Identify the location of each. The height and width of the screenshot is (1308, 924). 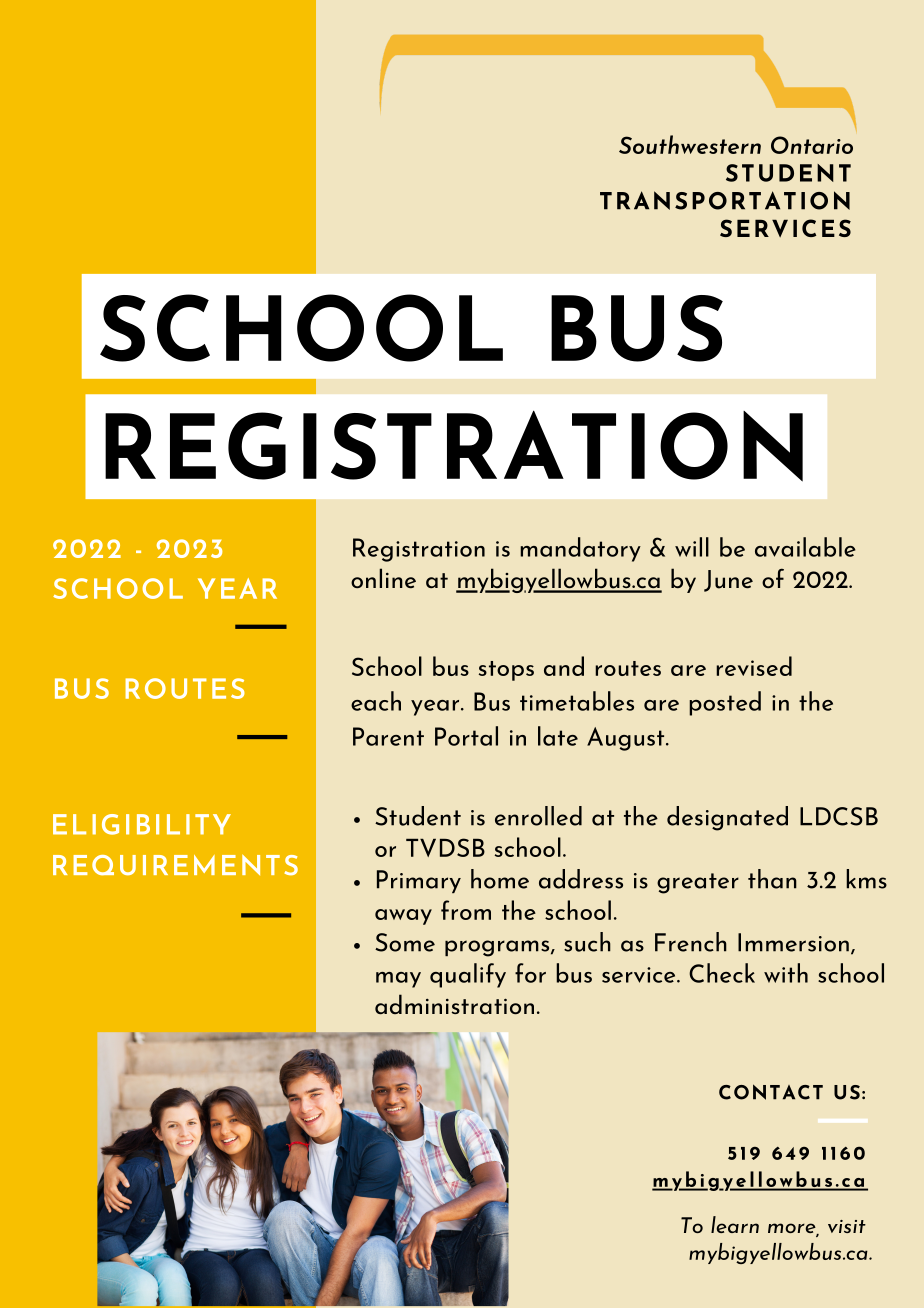
(376, 701).
